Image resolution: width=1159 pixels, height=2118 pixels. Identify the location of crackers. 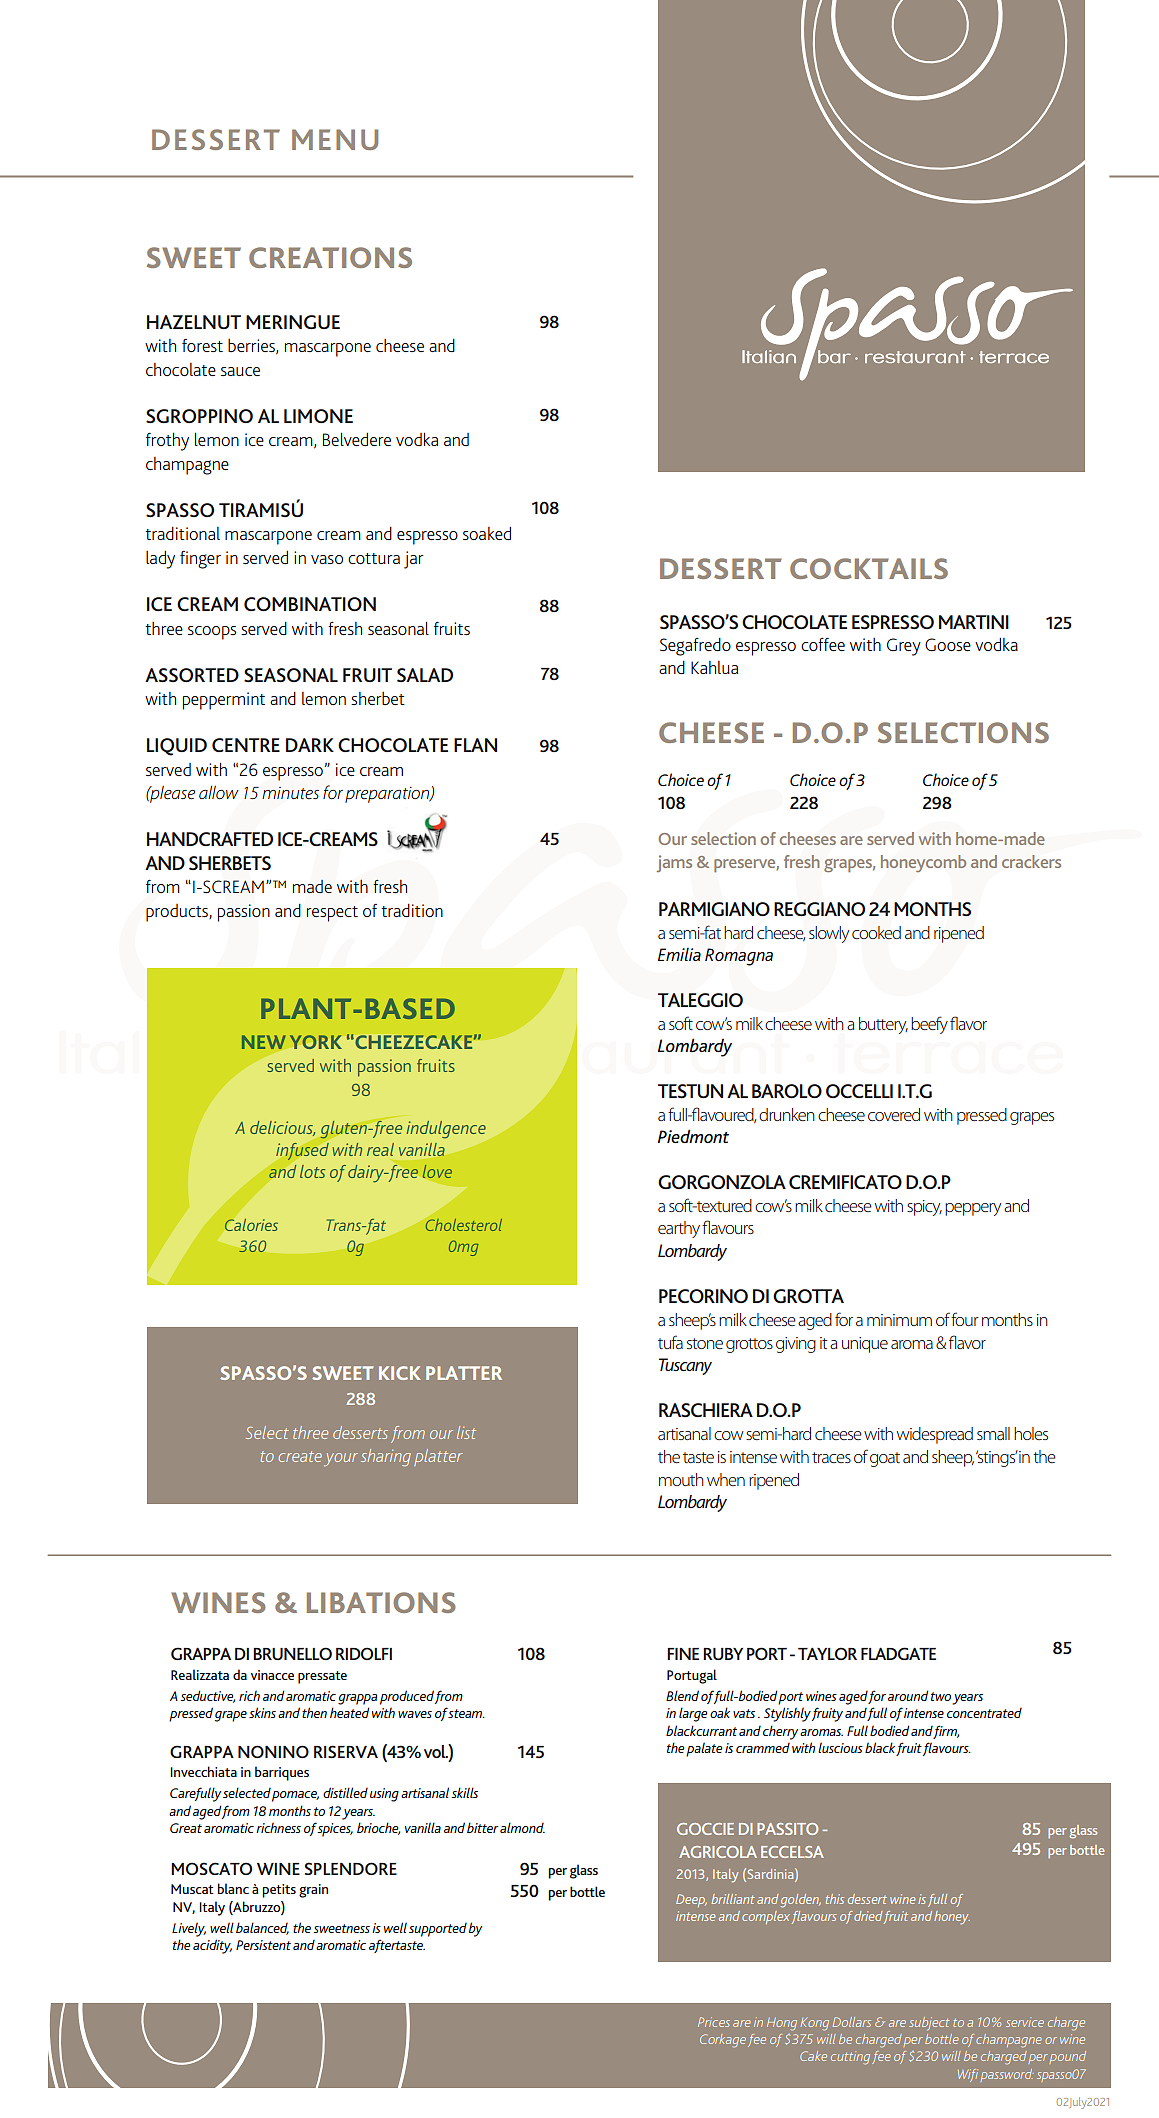
(1031, 861).
